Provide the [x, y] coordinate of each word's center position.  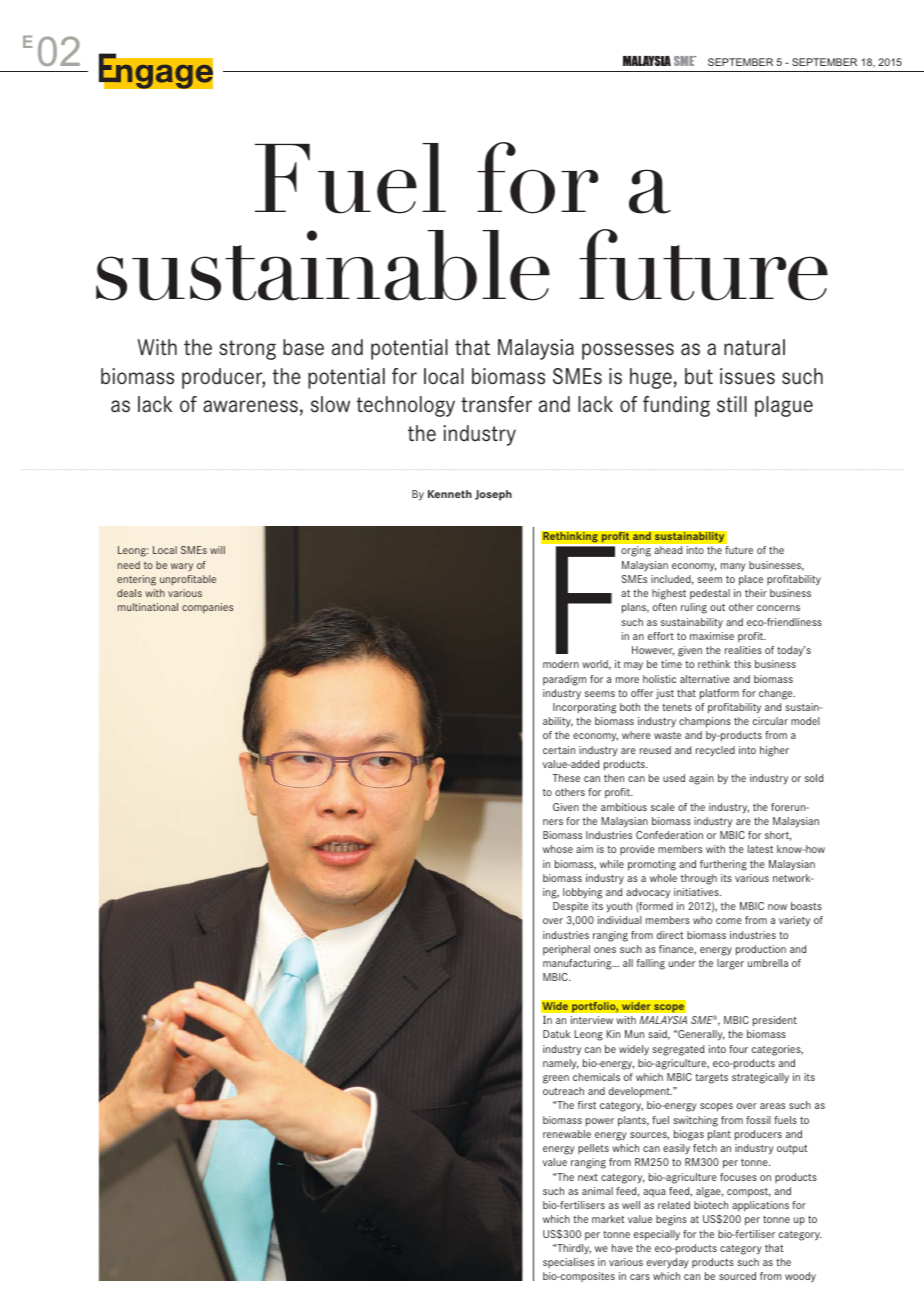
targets [711, 1079]
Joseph [493, 495]
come [729, 921]
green [556, 1079]
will [217, 550]
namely [561, 1064]
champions [705, 722]
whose [558, 849]
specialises [568, 1263]
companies [207, 608]
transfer [496, 404]
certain [559, 750]
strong [247, 350]
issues [747, 376]
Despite [570, 907]
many [733, 567]
